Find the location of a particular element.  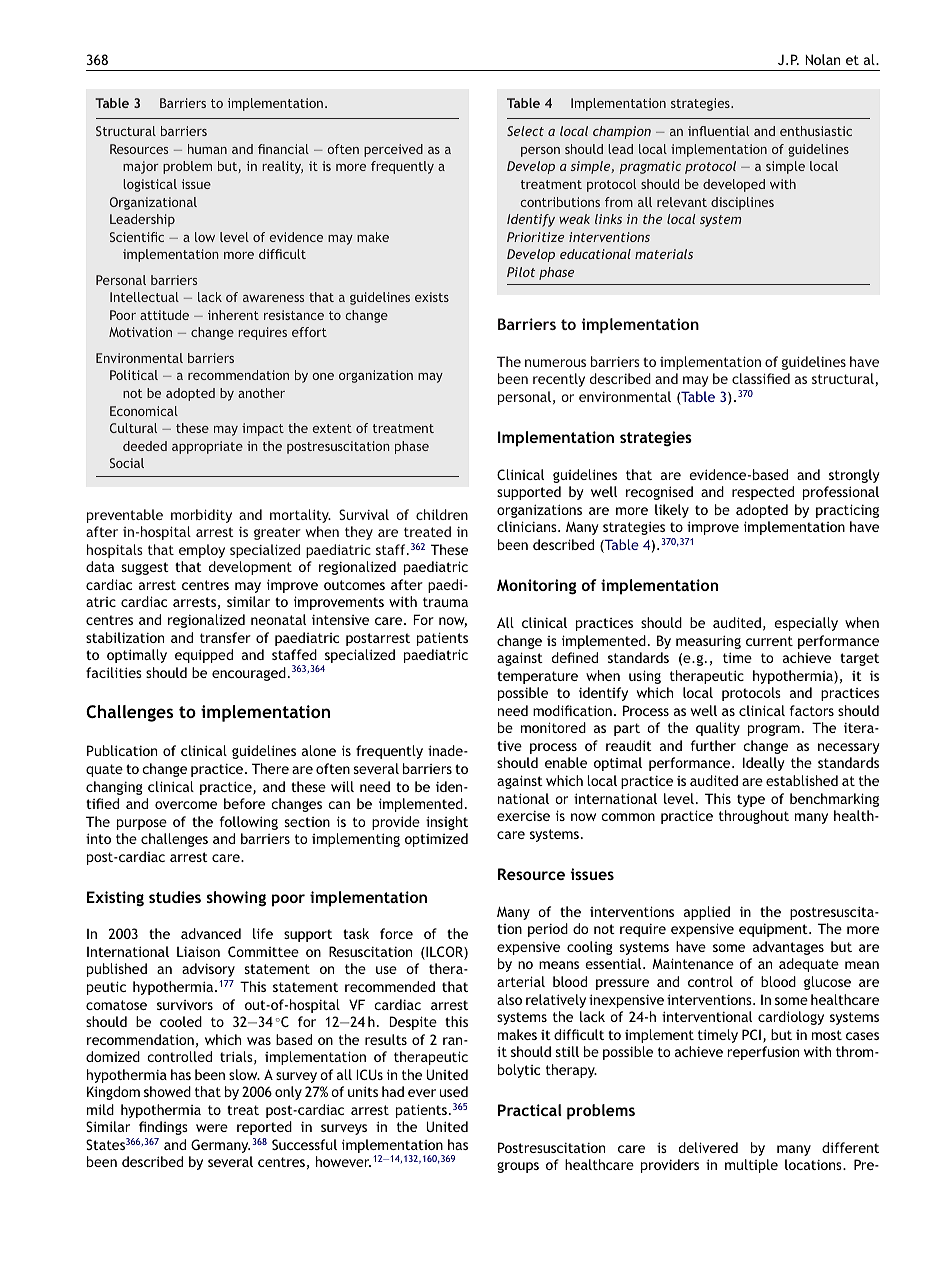

current is located at coordinates (769, 641).
